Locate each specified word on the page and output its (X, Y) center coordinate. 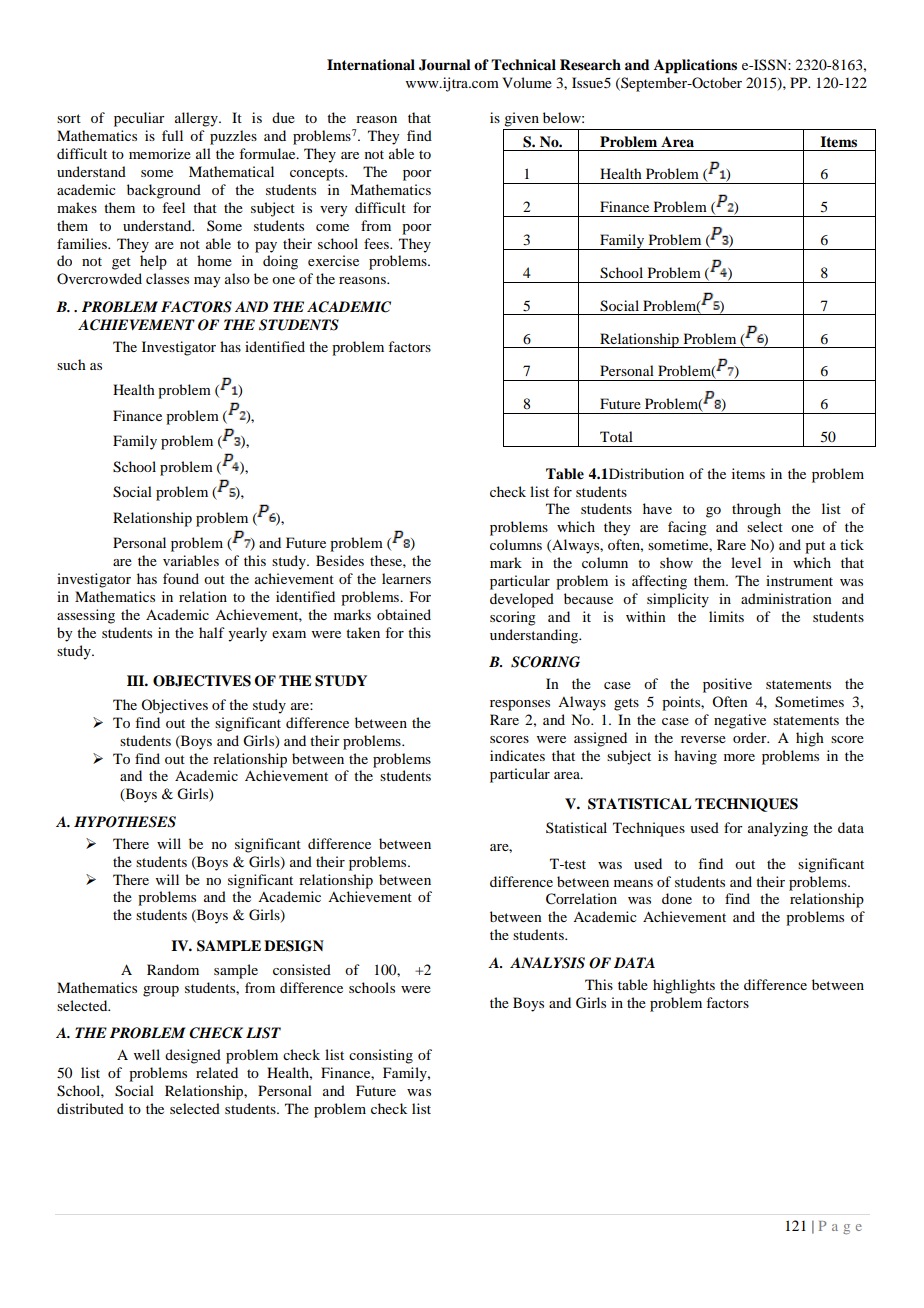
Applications (695, 66)
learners (406, 578)
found (181, 578)
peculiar (139, 119)
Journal (445, 65)
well (147, 1054)
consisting (381, 1056)
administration (786, 598)
